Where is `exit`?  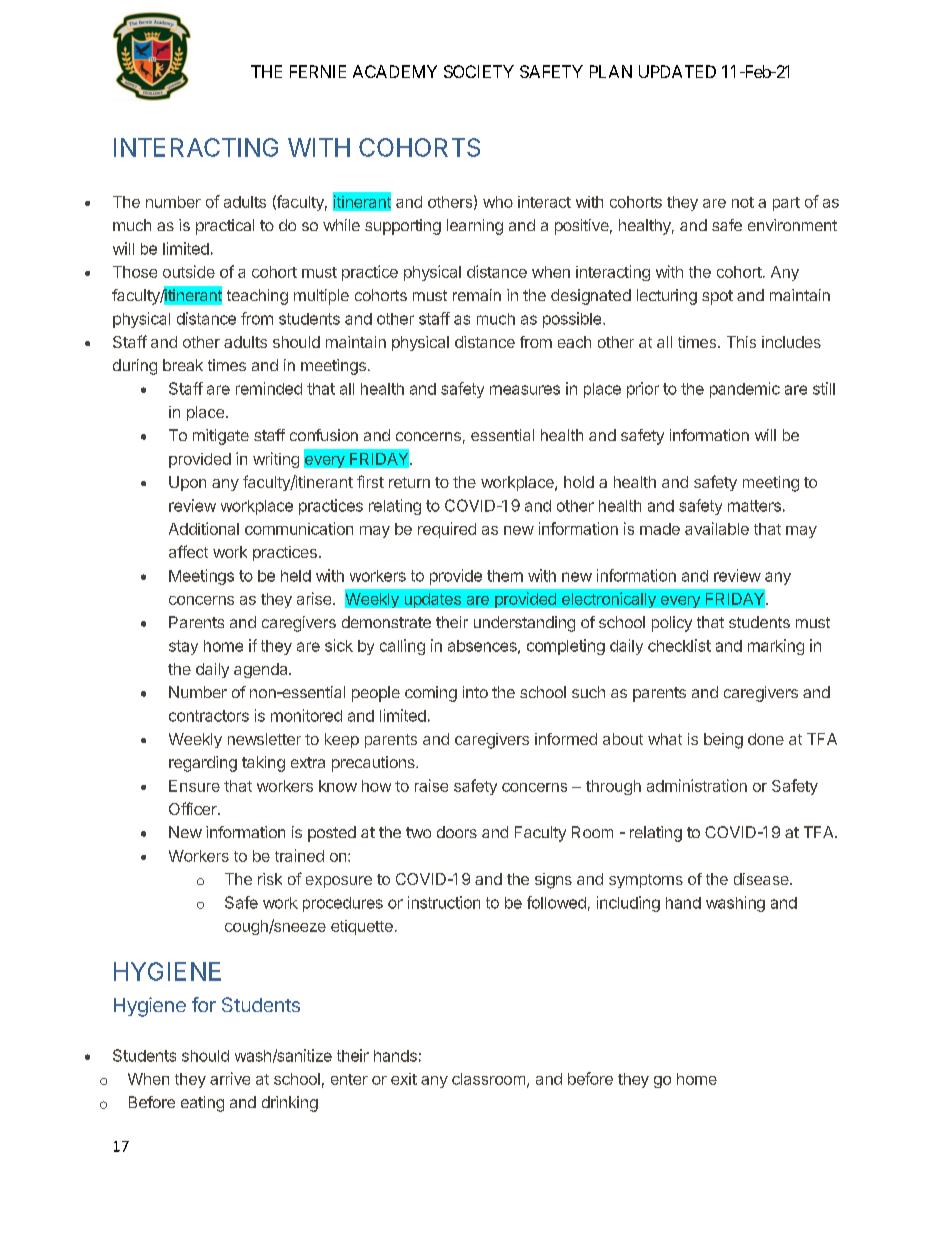
exit is located at coordinates (404, 1079).
